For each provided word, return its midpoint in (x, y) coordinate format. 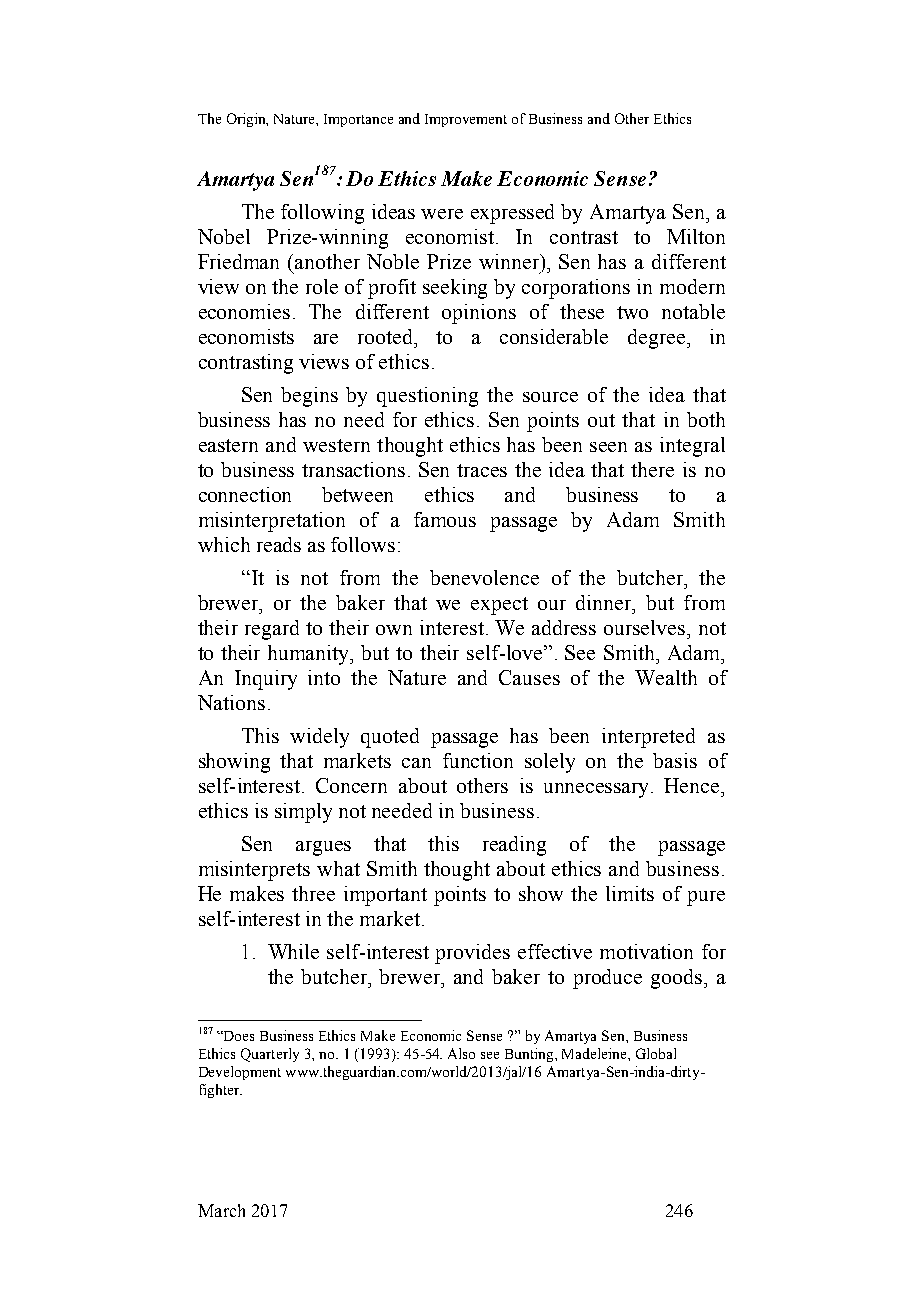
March (221, 1210)
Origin (247, 120)
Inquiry (266, 680)
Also (461, 1053)
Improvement (466, 120)
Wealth (666, 677)
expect (499, 606)
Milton (696, 236)
